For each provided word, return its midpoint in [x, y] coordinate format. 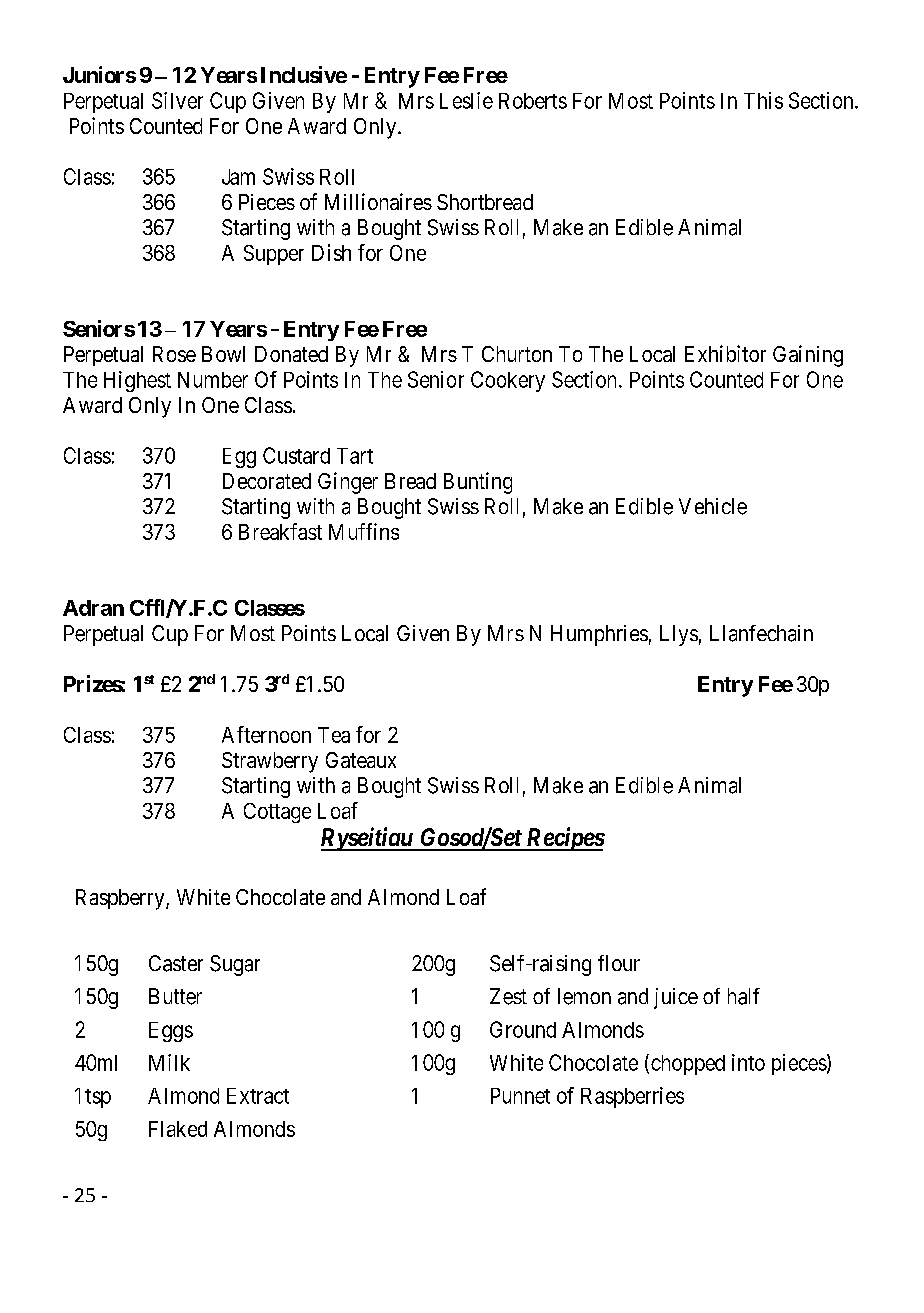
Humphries [599, 635]
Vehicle [713, 506]
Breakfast [280, 531]
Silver [177, 100]
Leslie [466, 100]
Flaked [178, 1129]
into [748, 1062]
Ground [523, 1029]
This [763, 100]
